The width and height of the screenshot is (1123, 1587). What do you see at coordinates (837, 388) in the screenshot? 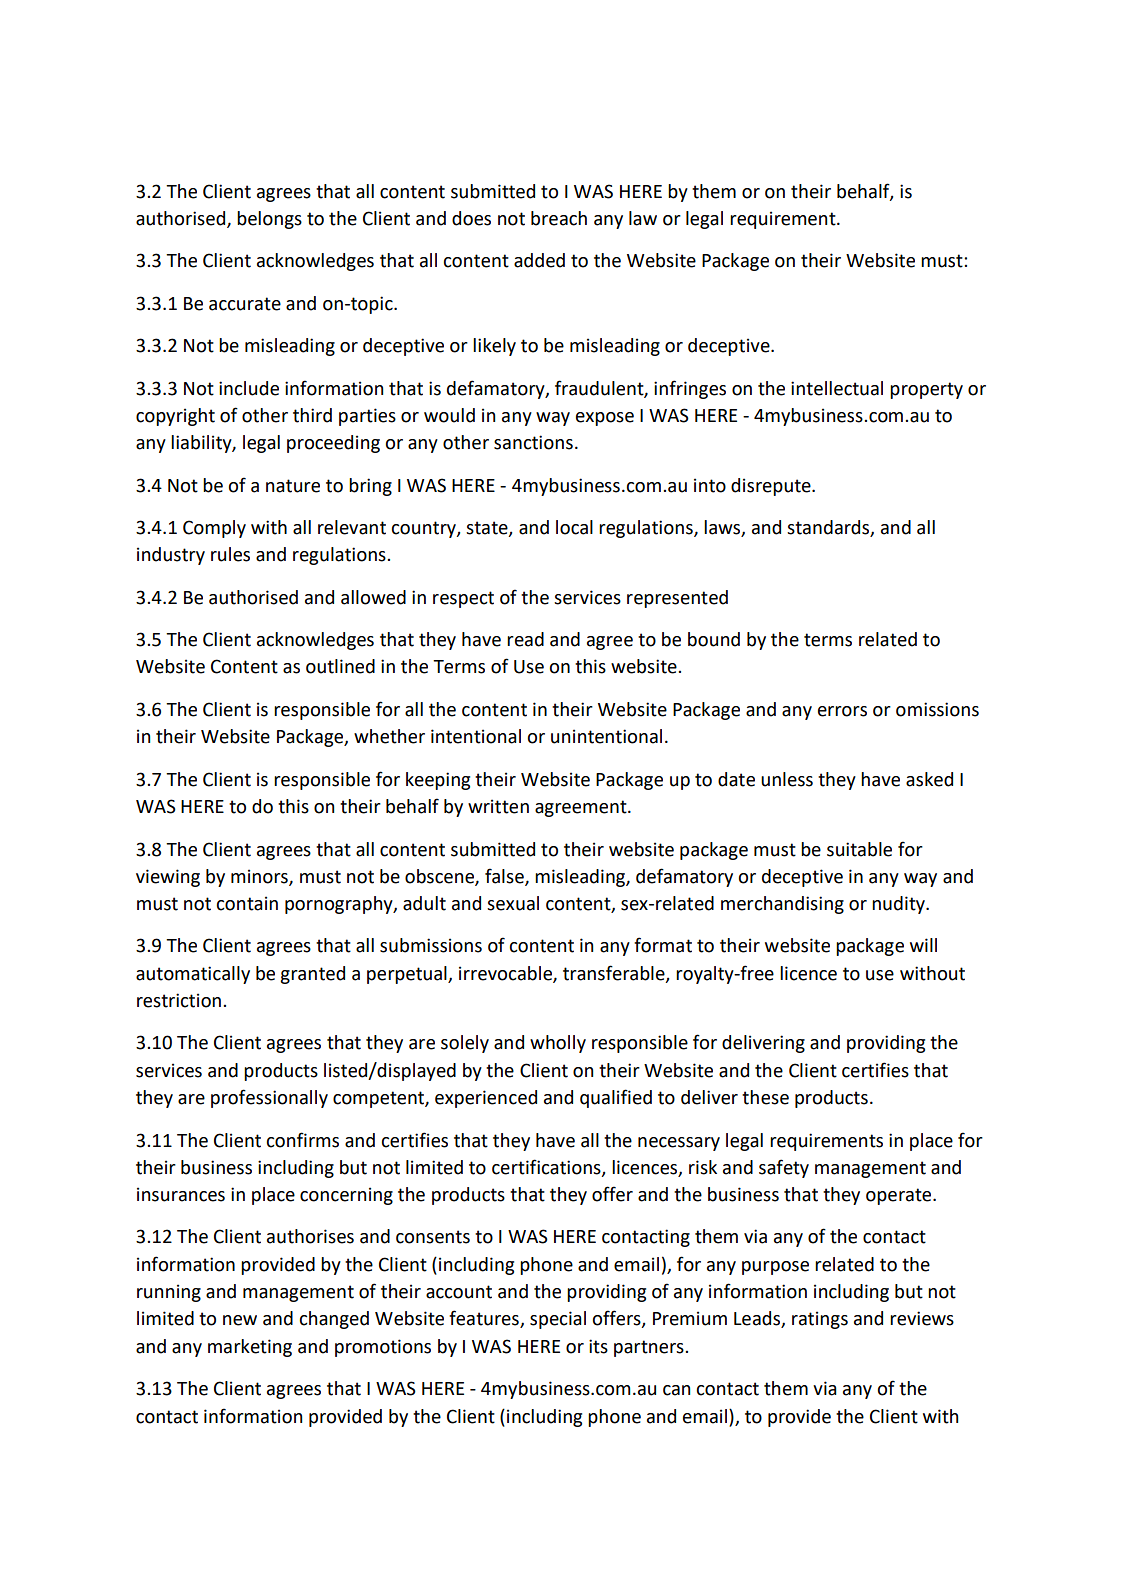
I see `intellectual` at bounding box center [837, 388].
